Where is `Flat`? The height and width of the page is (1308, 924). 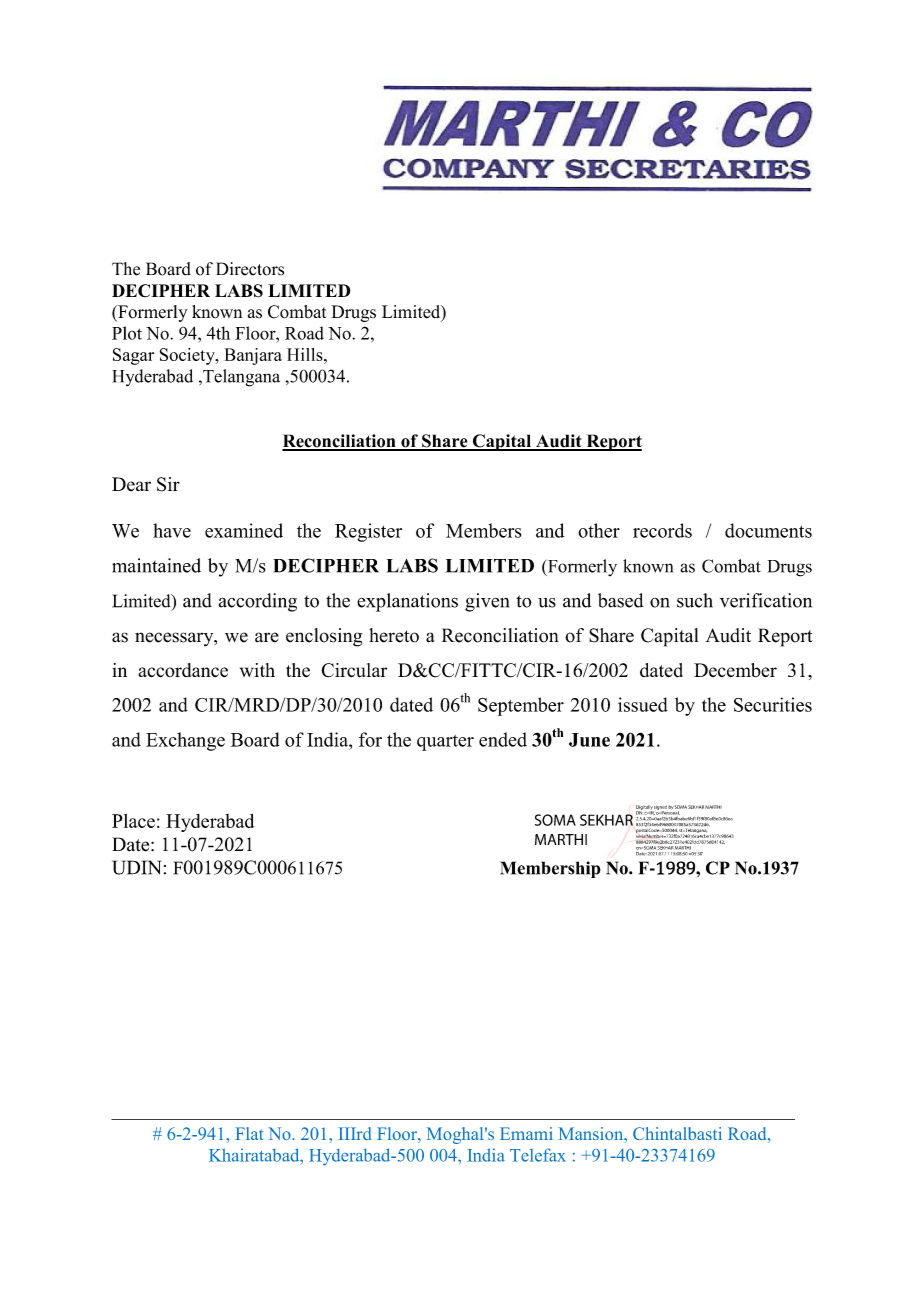 Flat is located at coordinates (249, 1133).
